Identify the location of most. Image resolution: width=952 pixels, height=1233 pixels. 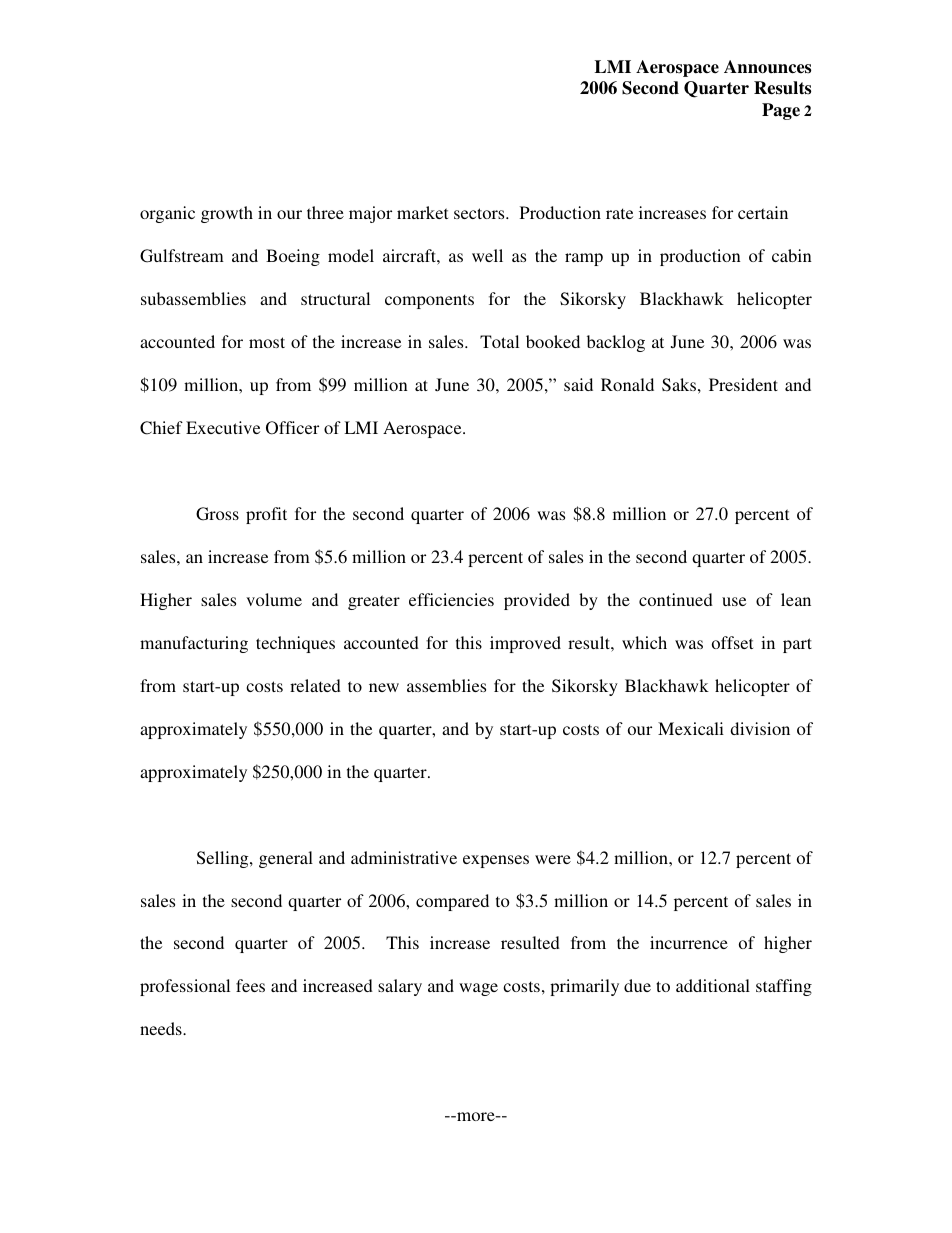
(267, 342).
